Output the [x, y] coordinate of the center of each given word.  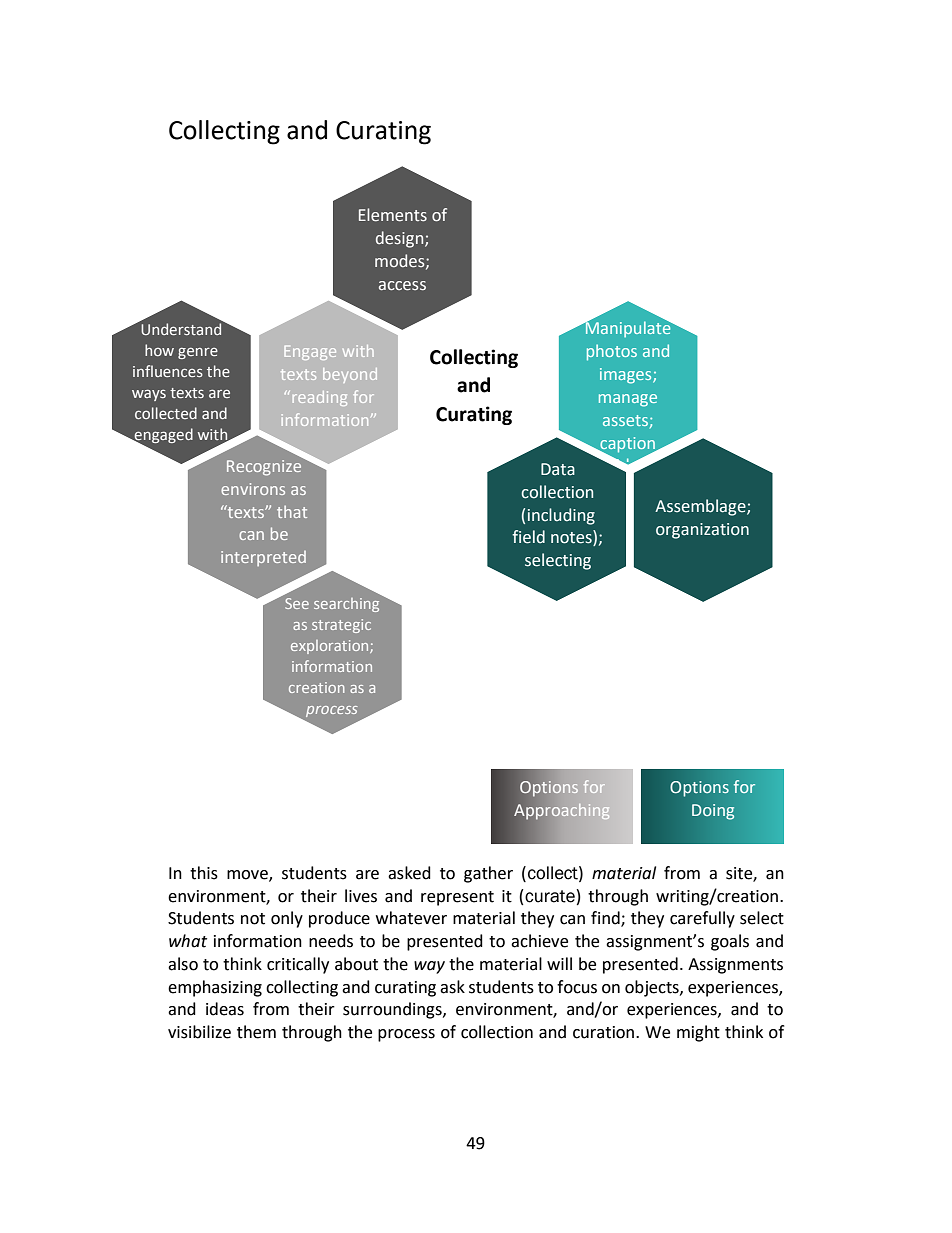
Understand [181, 328]
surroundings [393, 1010]
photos [612, 352]
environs [253, 489]
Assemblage [701, 507]
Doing [713, 812]
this [204, 873]
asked [409, 873]
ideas [225, 1009]
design [401, 239]
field [528, 537]
